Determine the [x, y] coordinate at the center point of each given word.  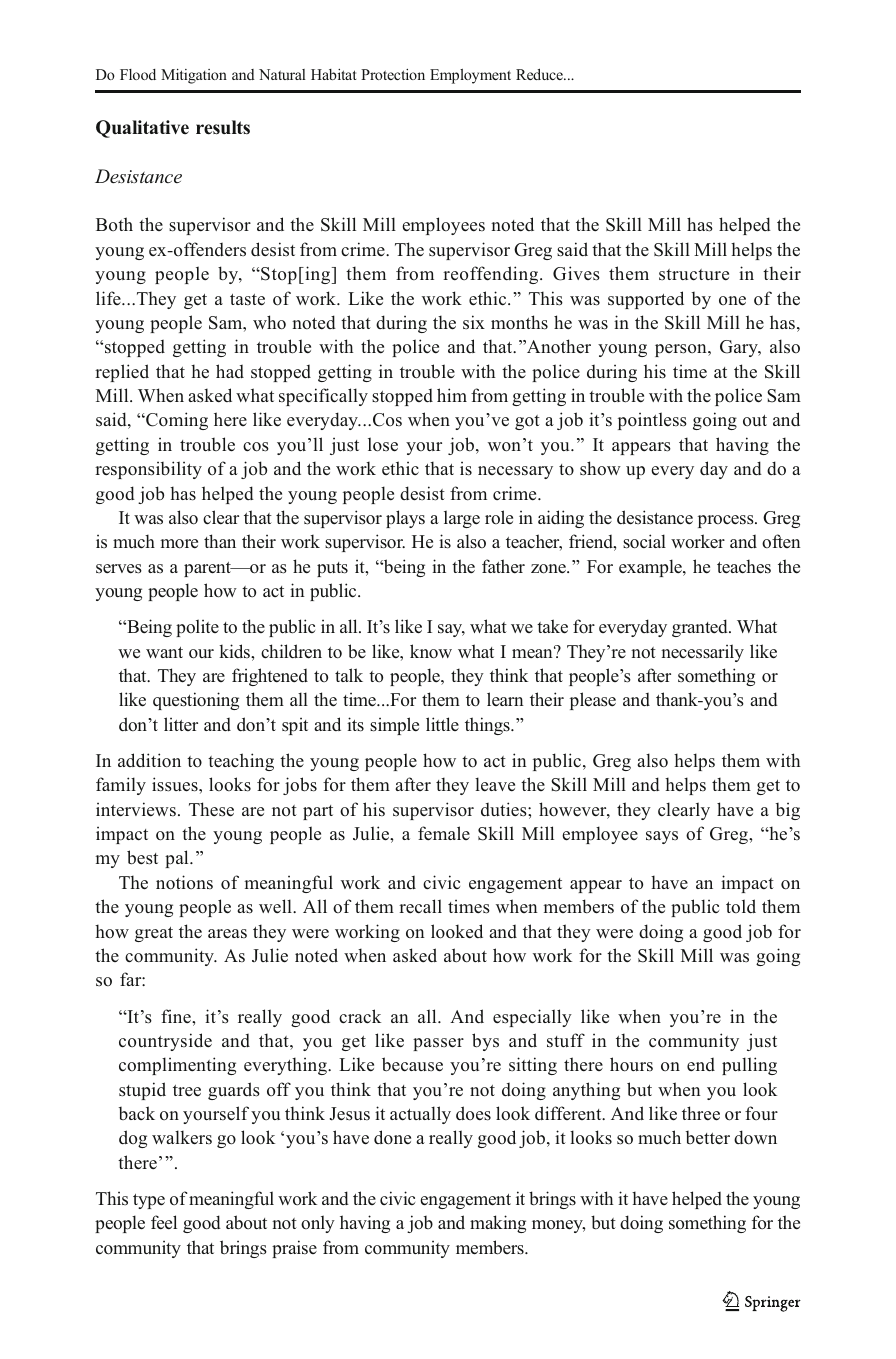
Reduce [540, 74]
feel [164, 1222]
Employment [470, 76]
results [223, 127]
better [708, 1137]
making [498, 1224]
